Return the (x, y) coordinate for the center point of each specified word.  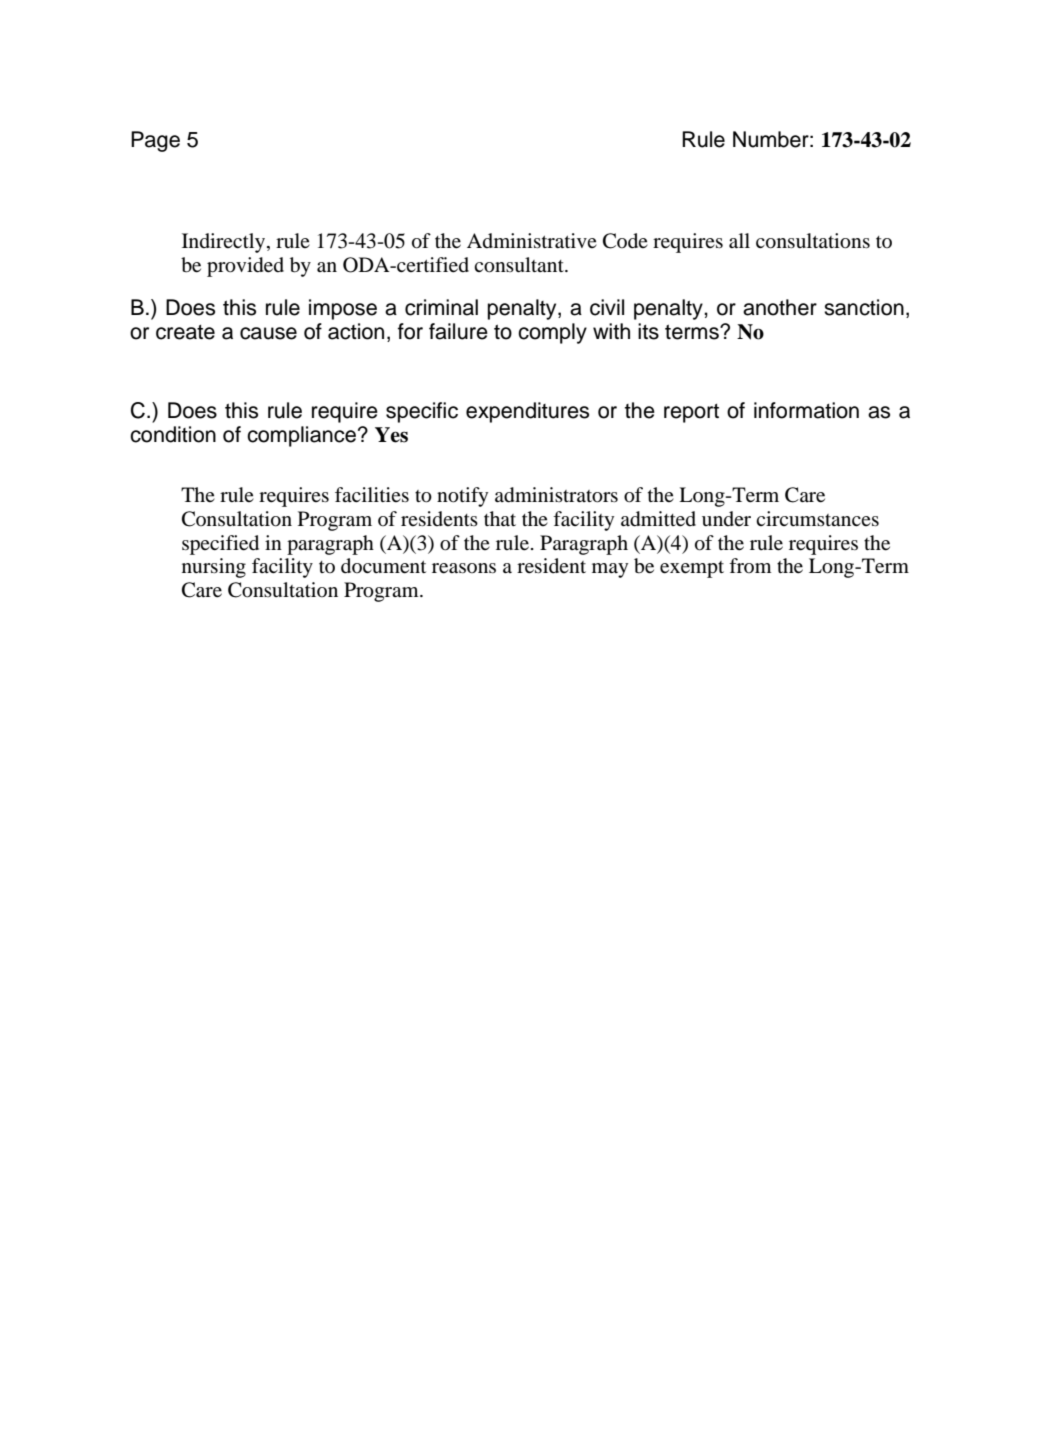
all (739, 240)
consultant (520, 265)
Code (625, 241)
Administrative (532, 240)
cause (268, 333)
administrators (556, 495)
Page (155, 141)
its (648, 331)
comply (552, 333)
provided (245, 267)
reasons (464, 568)
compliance (301, 436)
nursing (214, 568)
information (806, 410)
